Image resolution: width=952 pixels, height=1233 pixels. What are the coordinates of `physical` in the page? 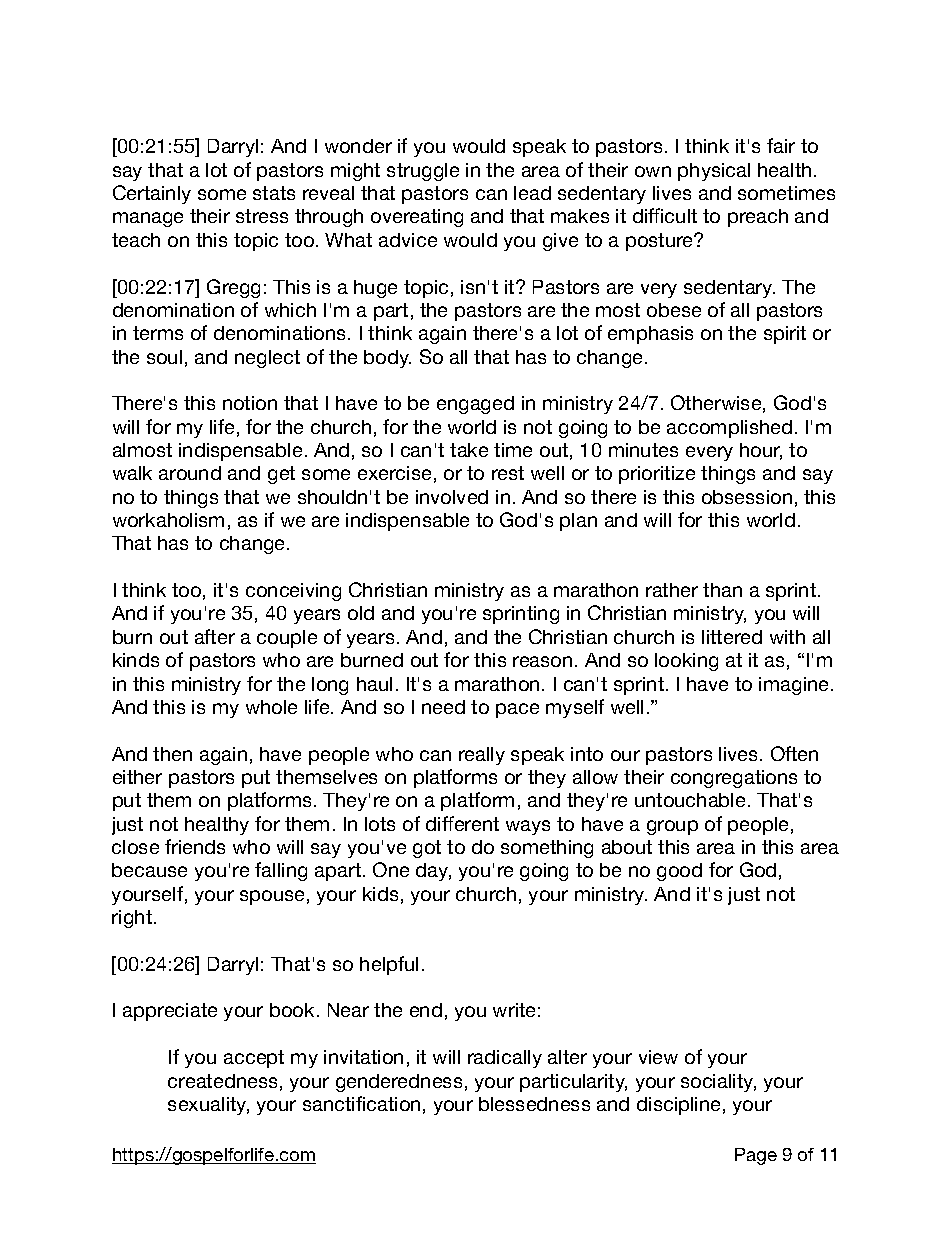 It's located at (714, 172).
